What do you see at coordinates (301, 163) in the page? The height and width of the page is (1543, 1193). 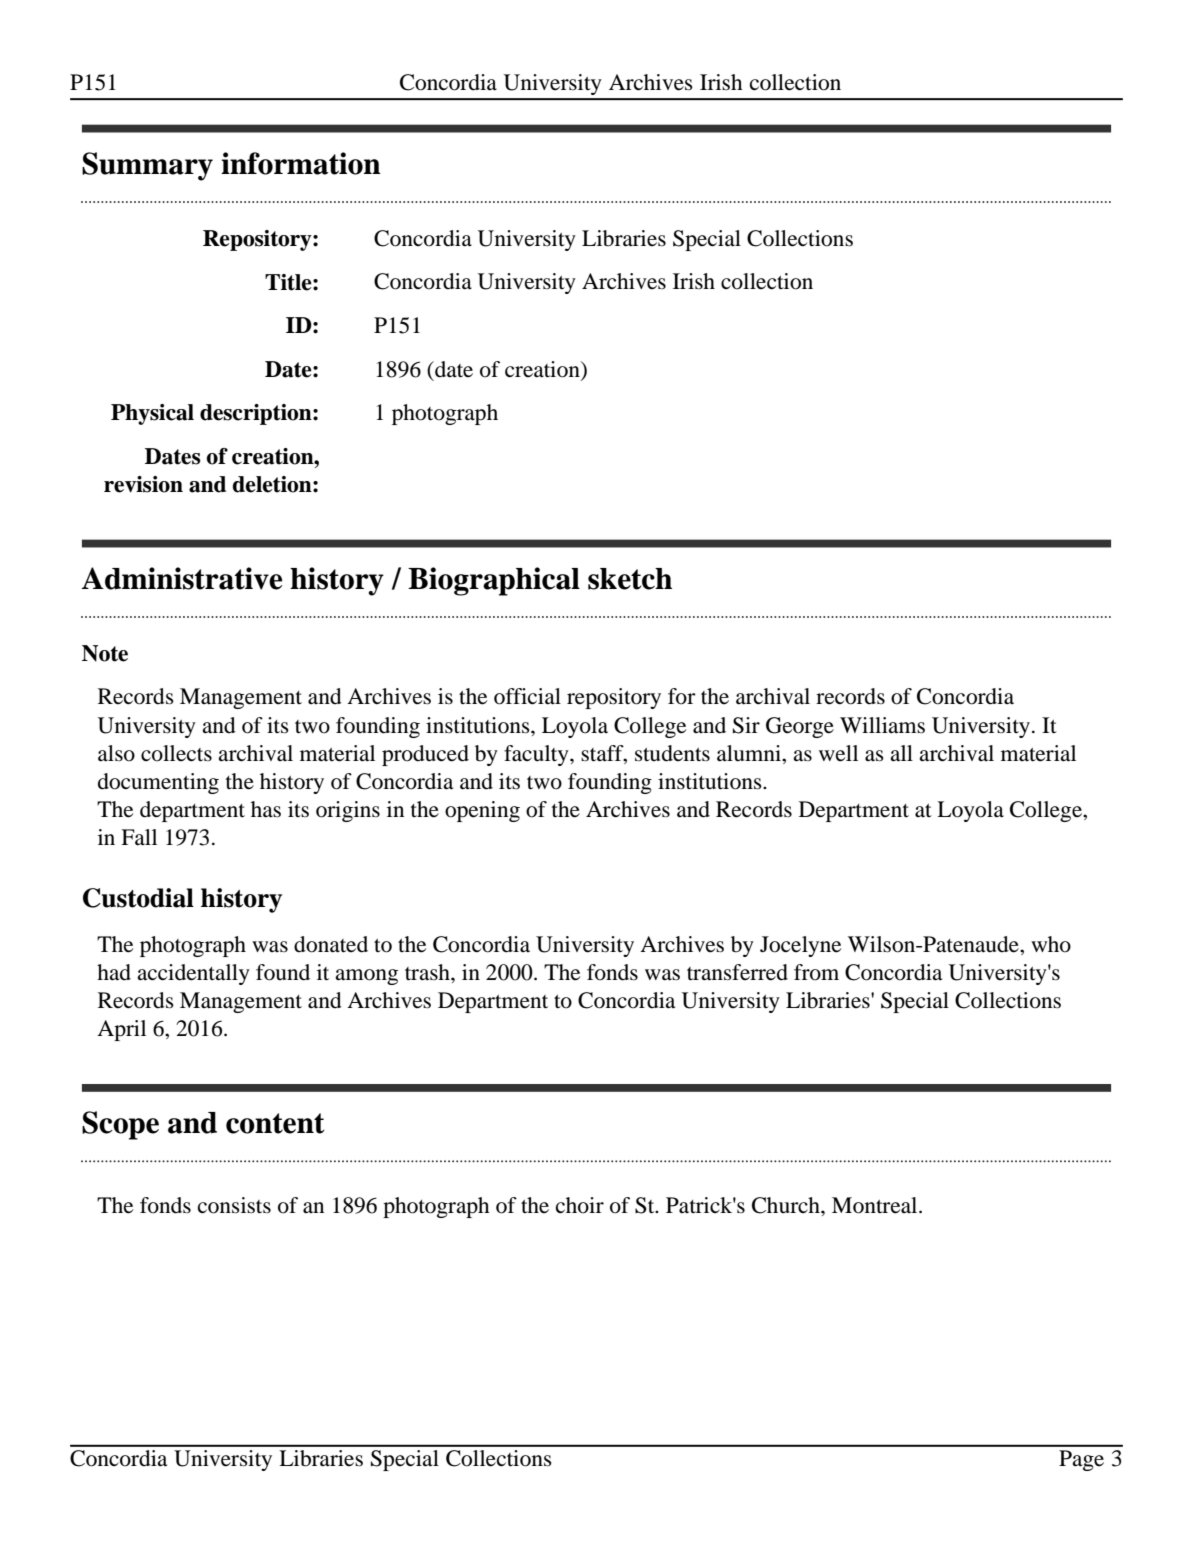 I see `information` at bounding box center [301, 163].
